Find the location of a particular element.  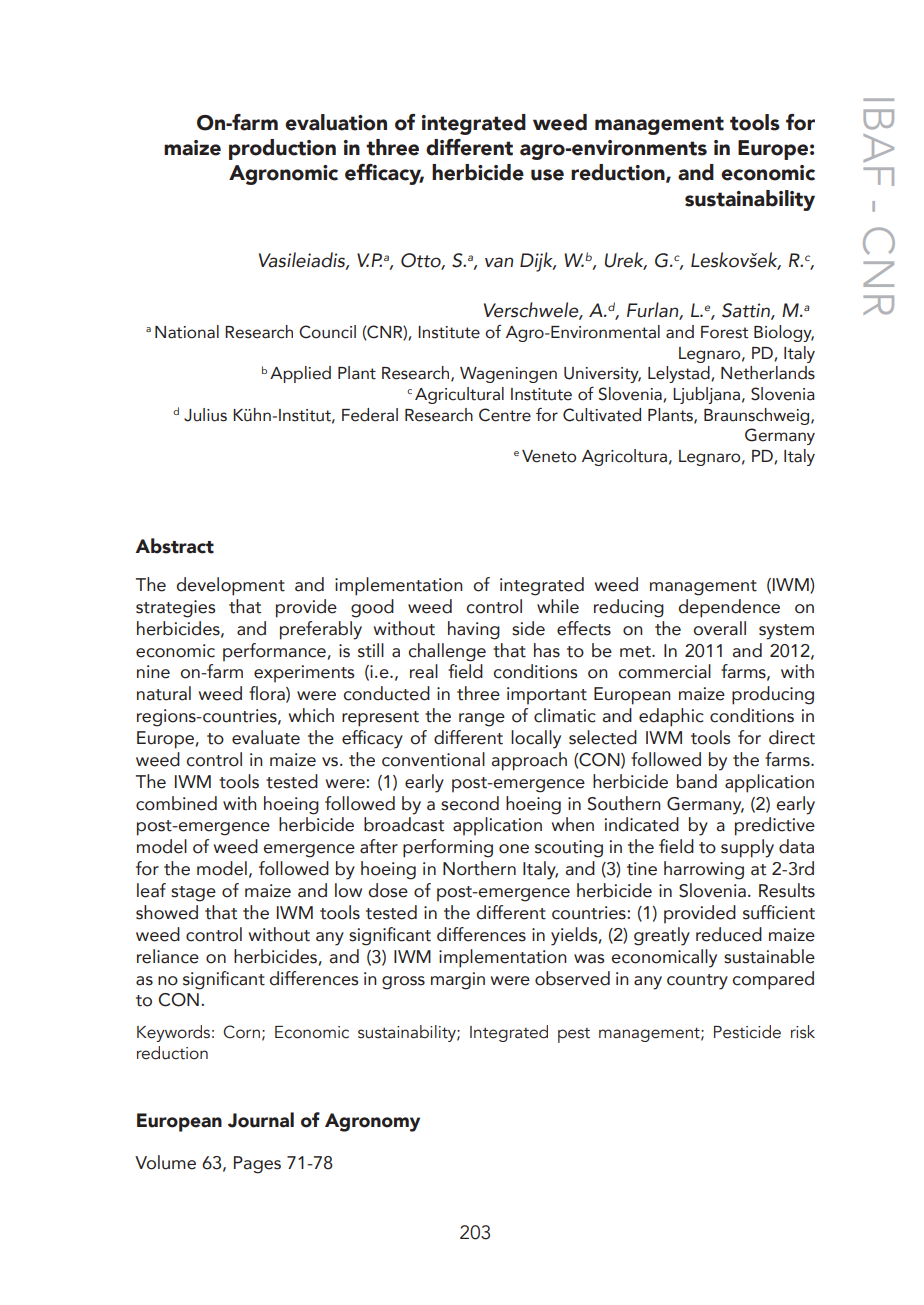

stage is located at coordinates (193, 894).
